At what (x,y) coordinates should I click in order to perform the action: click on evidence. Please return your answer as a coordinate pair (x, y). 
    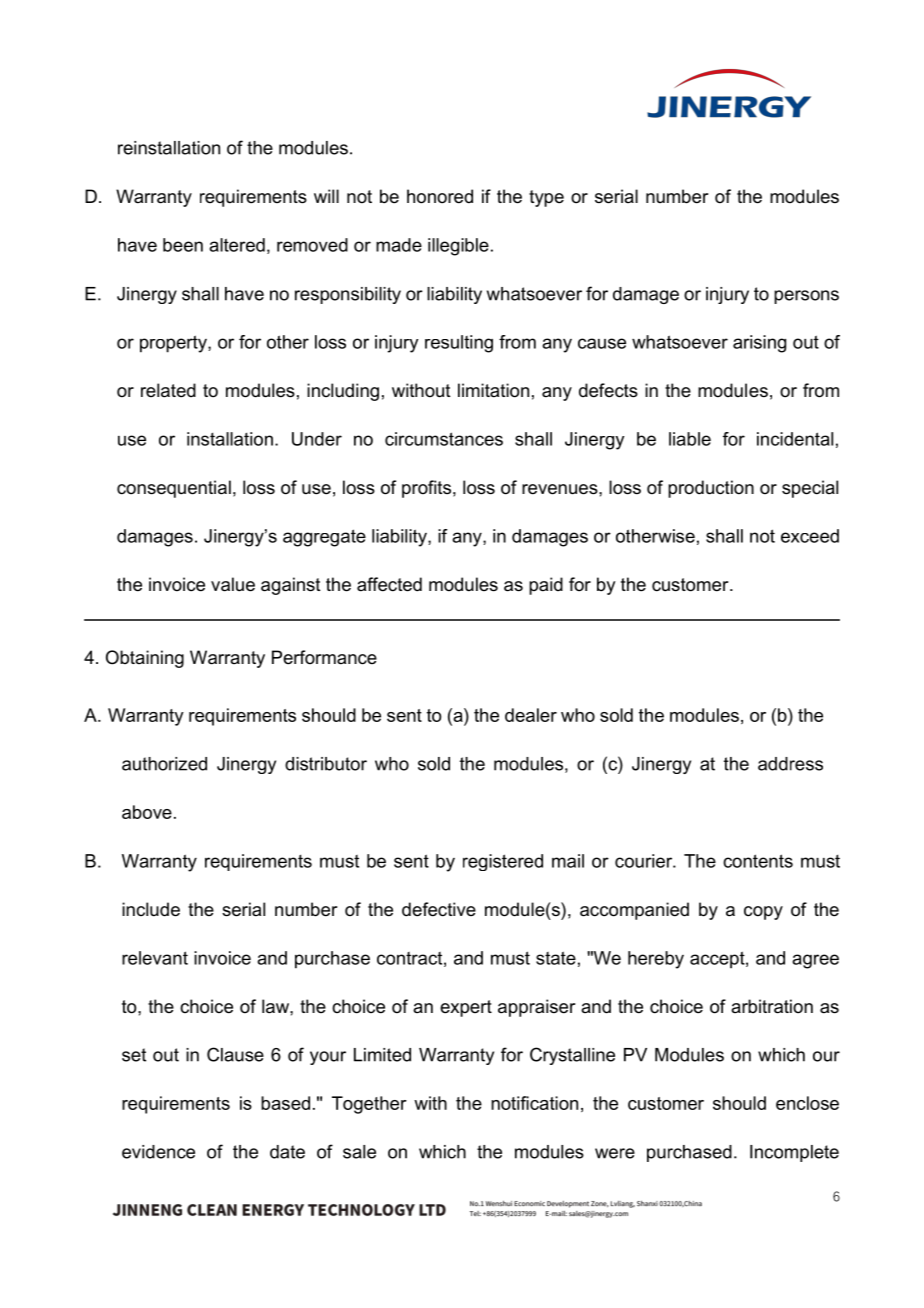
    Looking at the image, I should click on (158, 1152).
